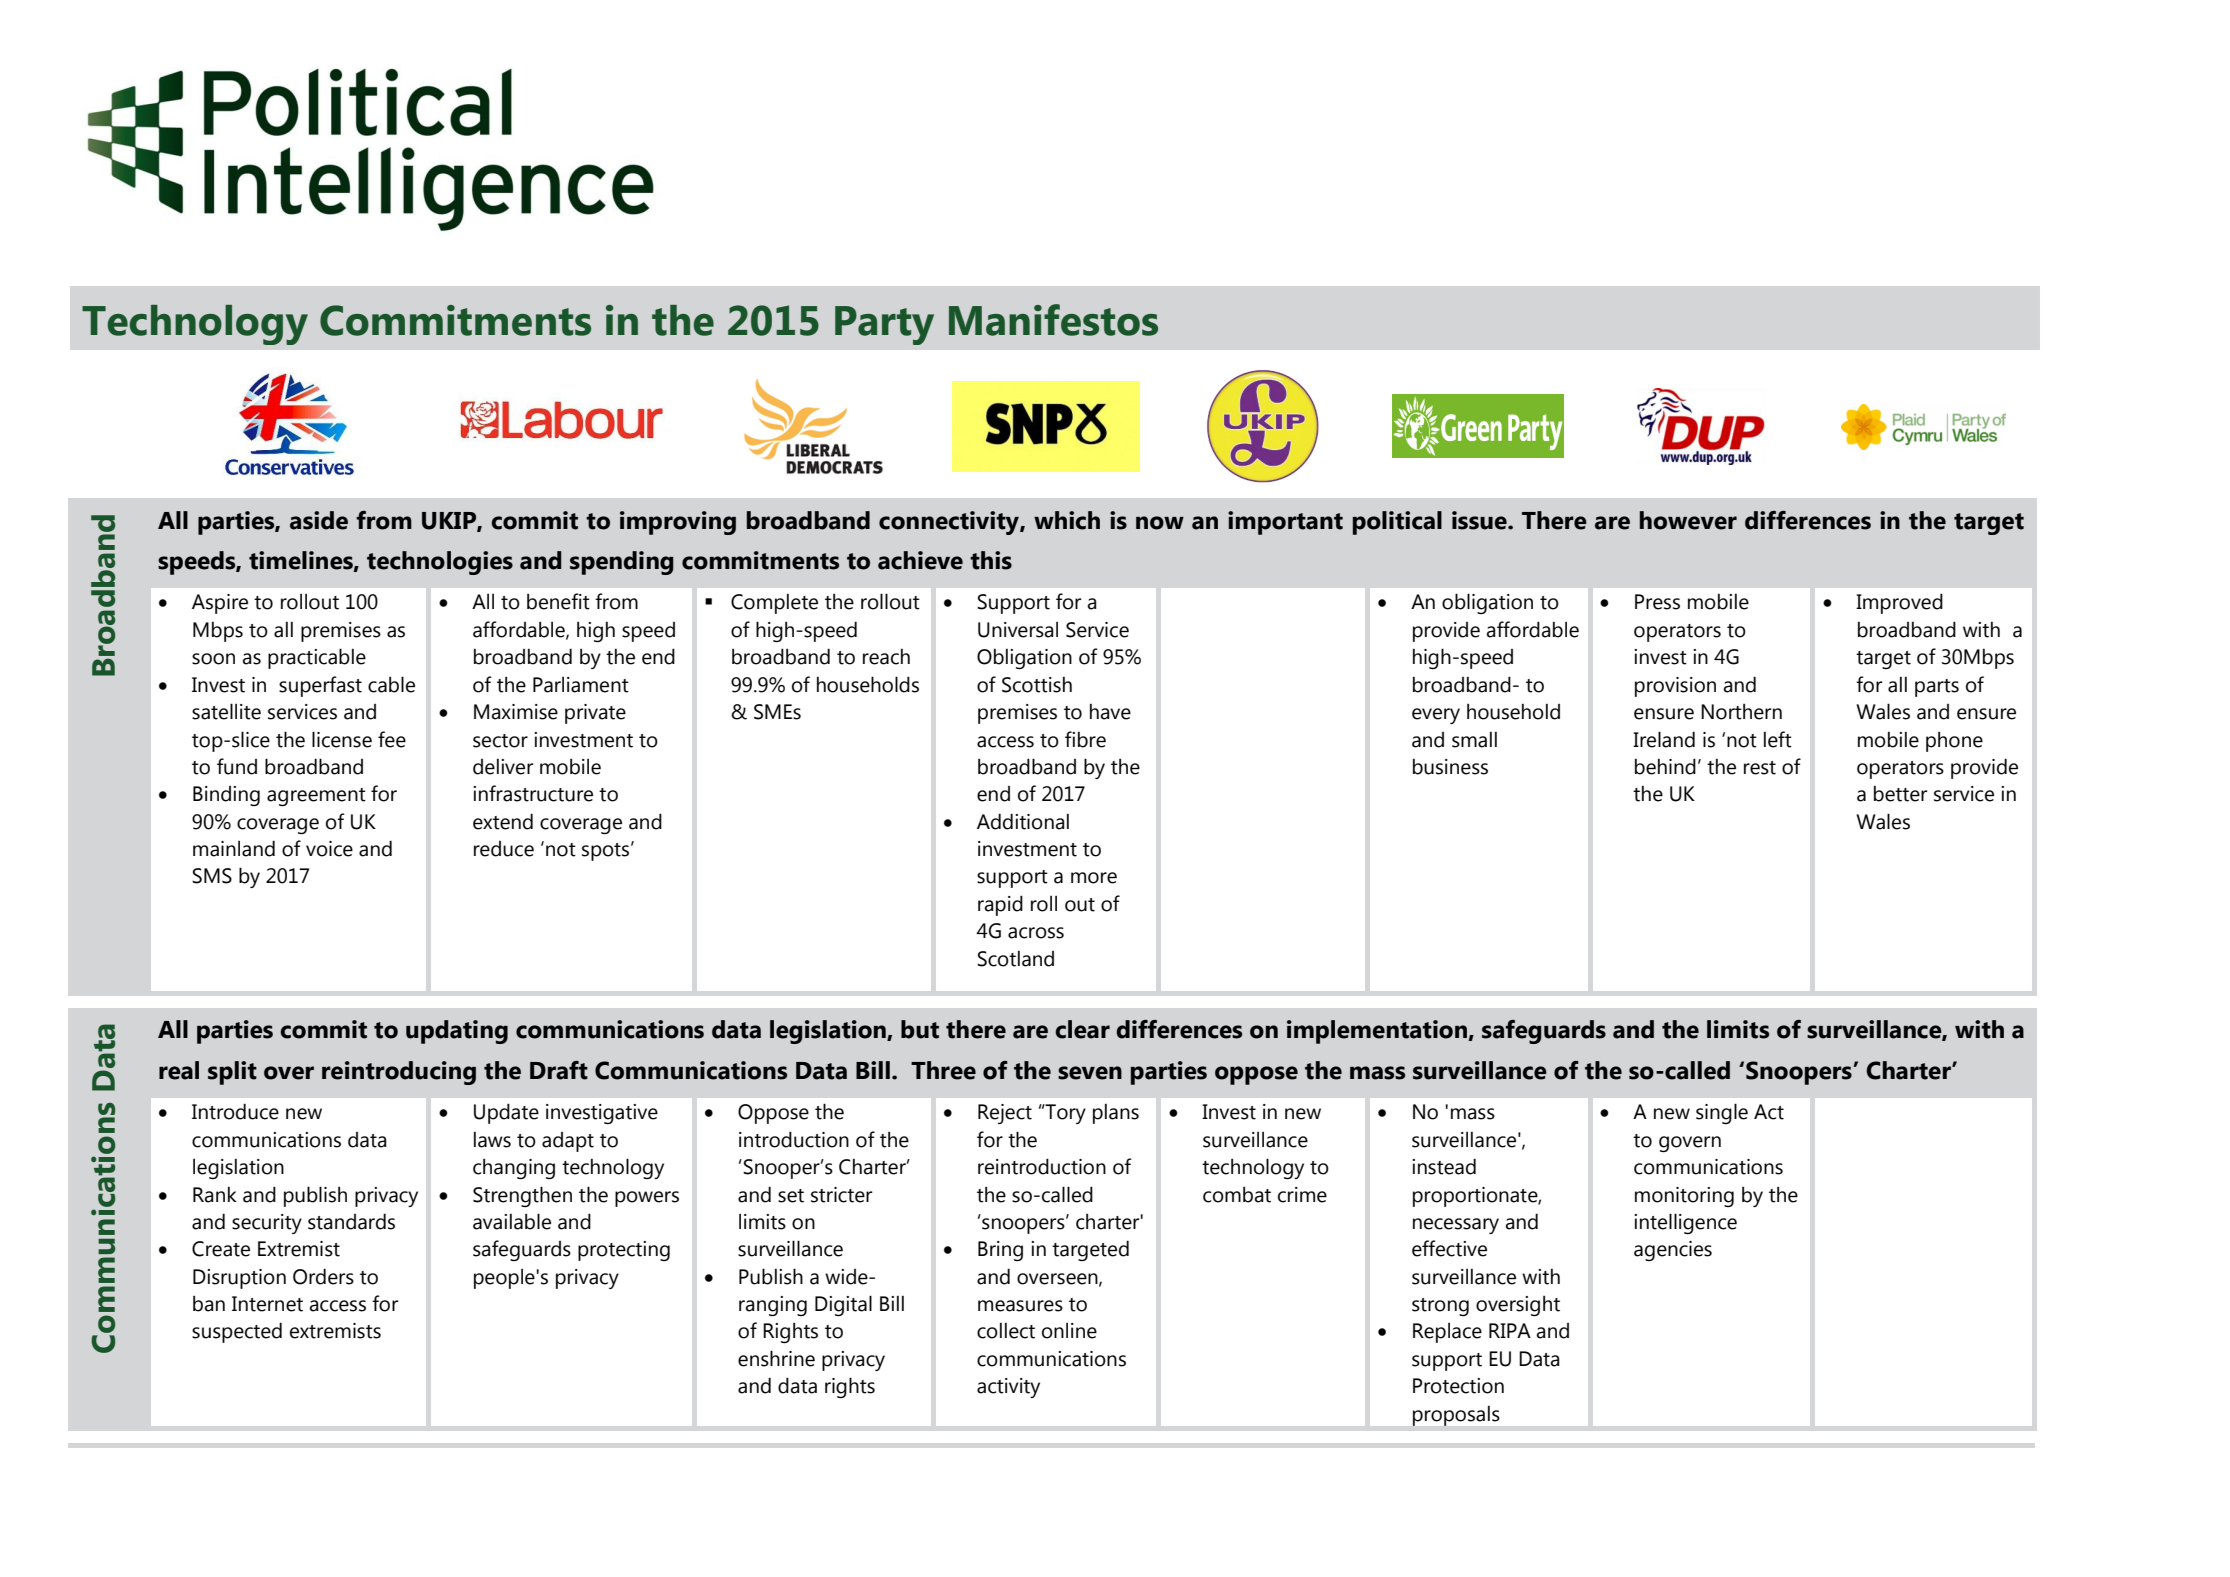 Image resolution: width=2230 pixels, height=1577 pixels. I want to click on Protection, so click(1458, 1386).
